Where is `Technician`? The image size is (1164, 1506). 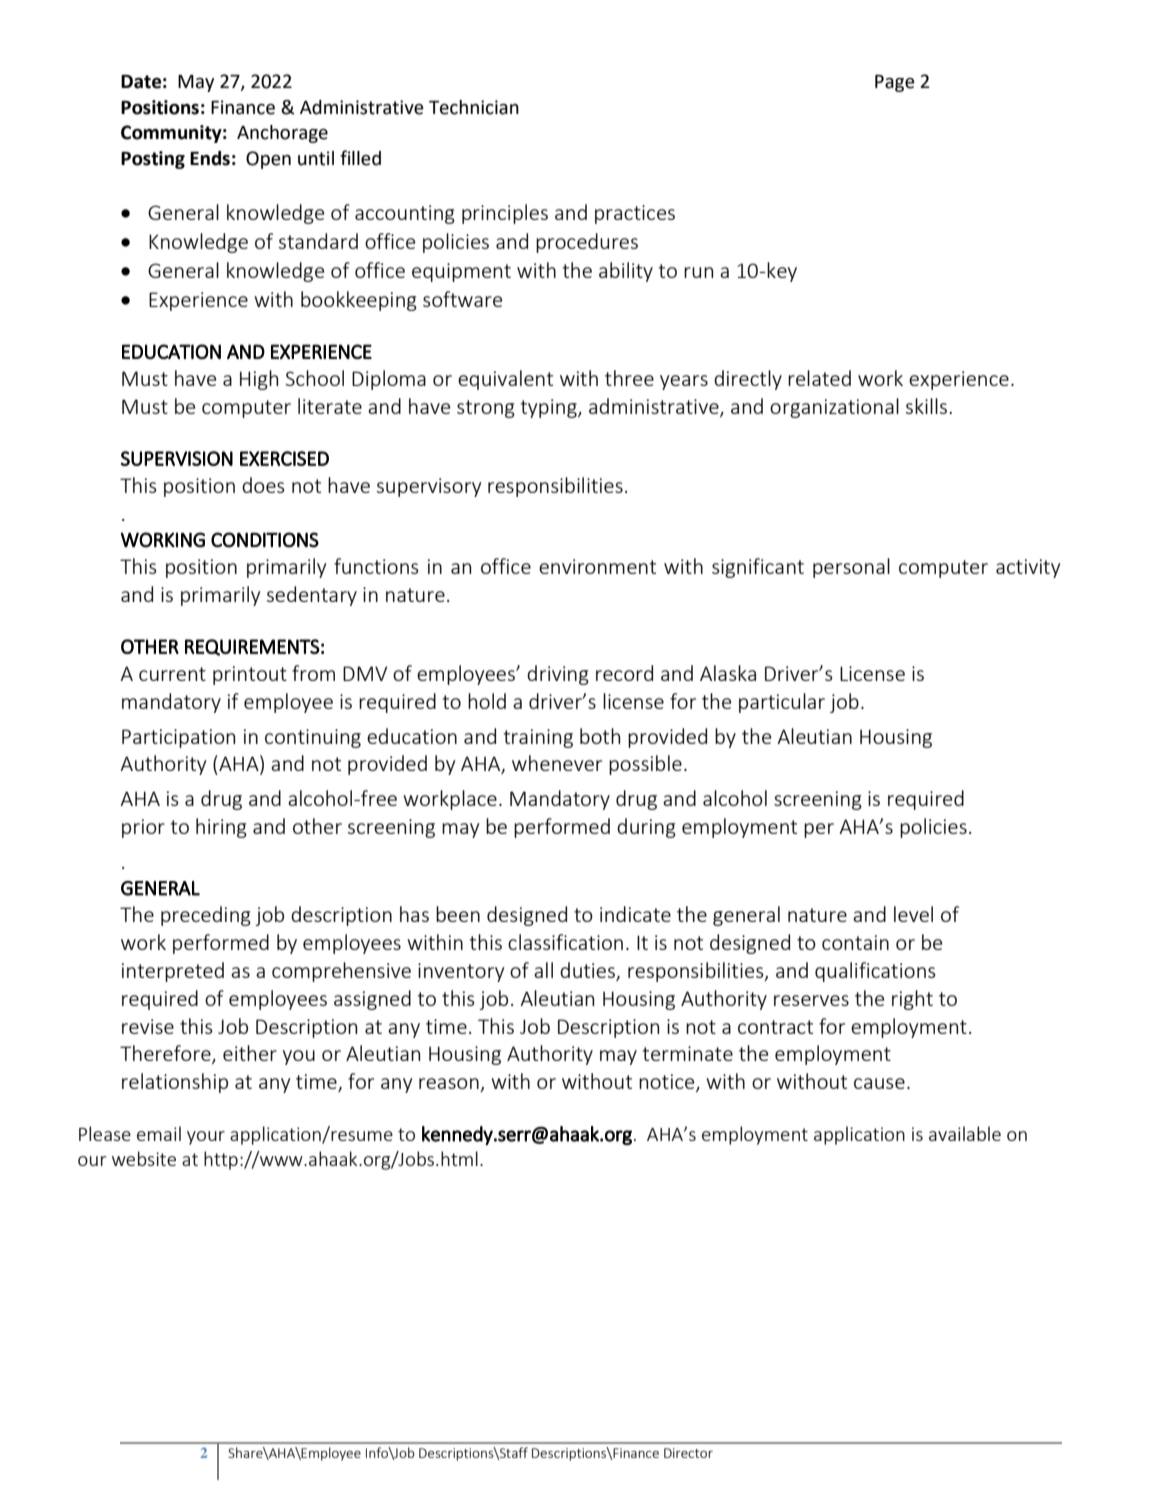
Technician is located at coordinates (474, 107).
